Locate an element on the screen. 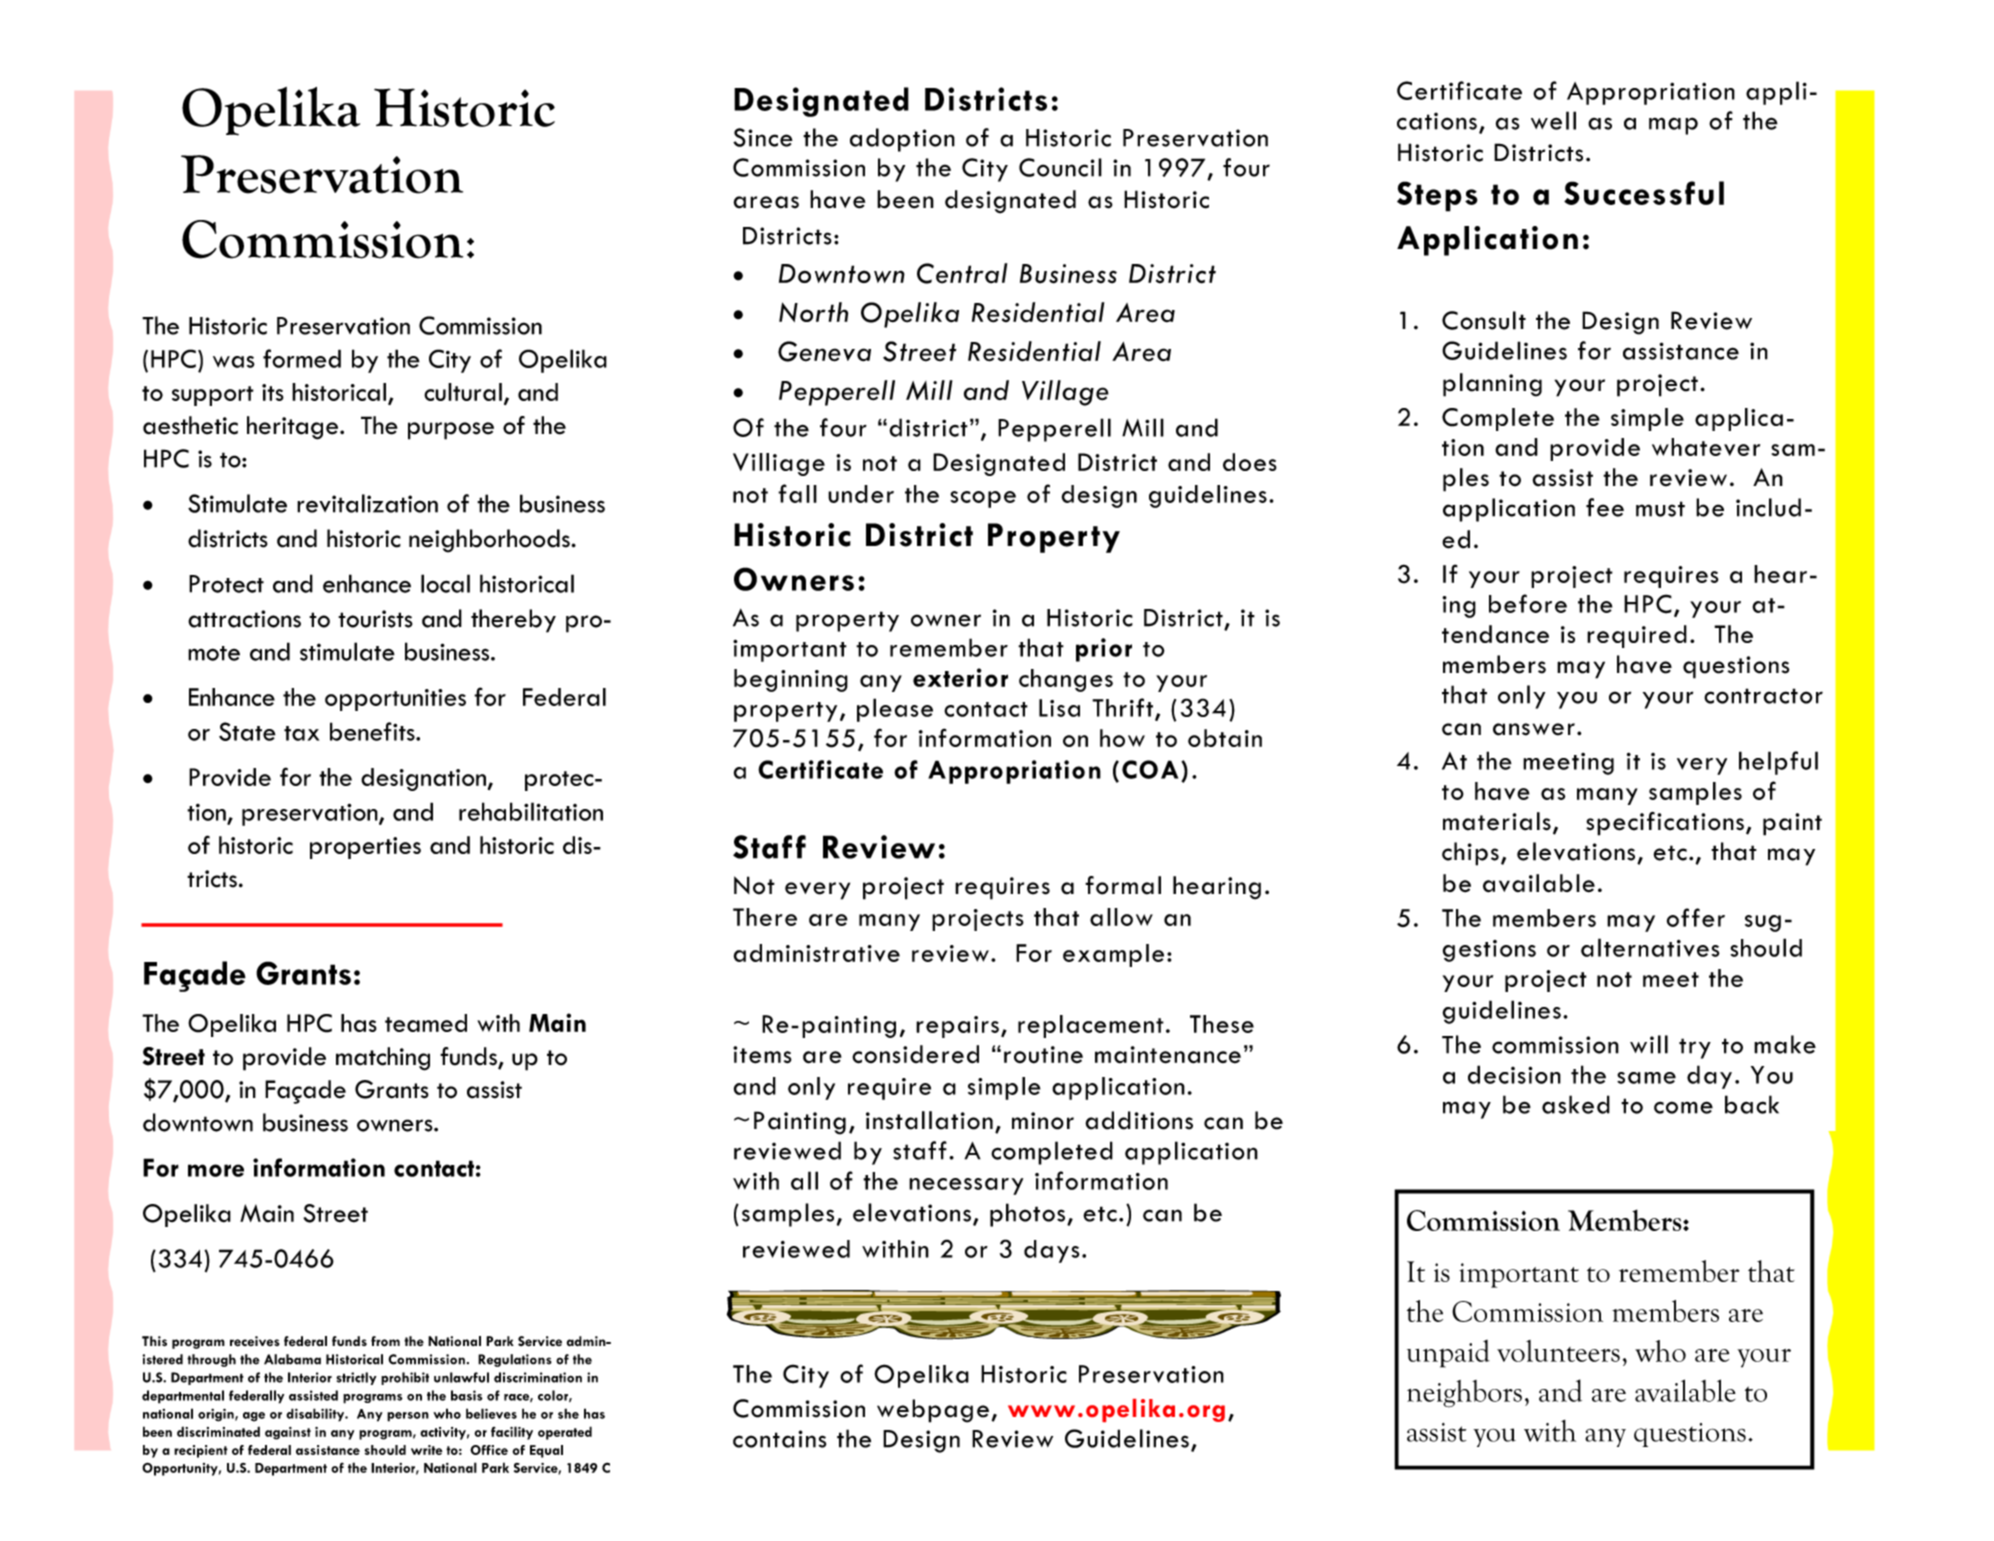 The width and height of the screenshot is (1994, 1541). Council is located at coordinates (1060, 167).
